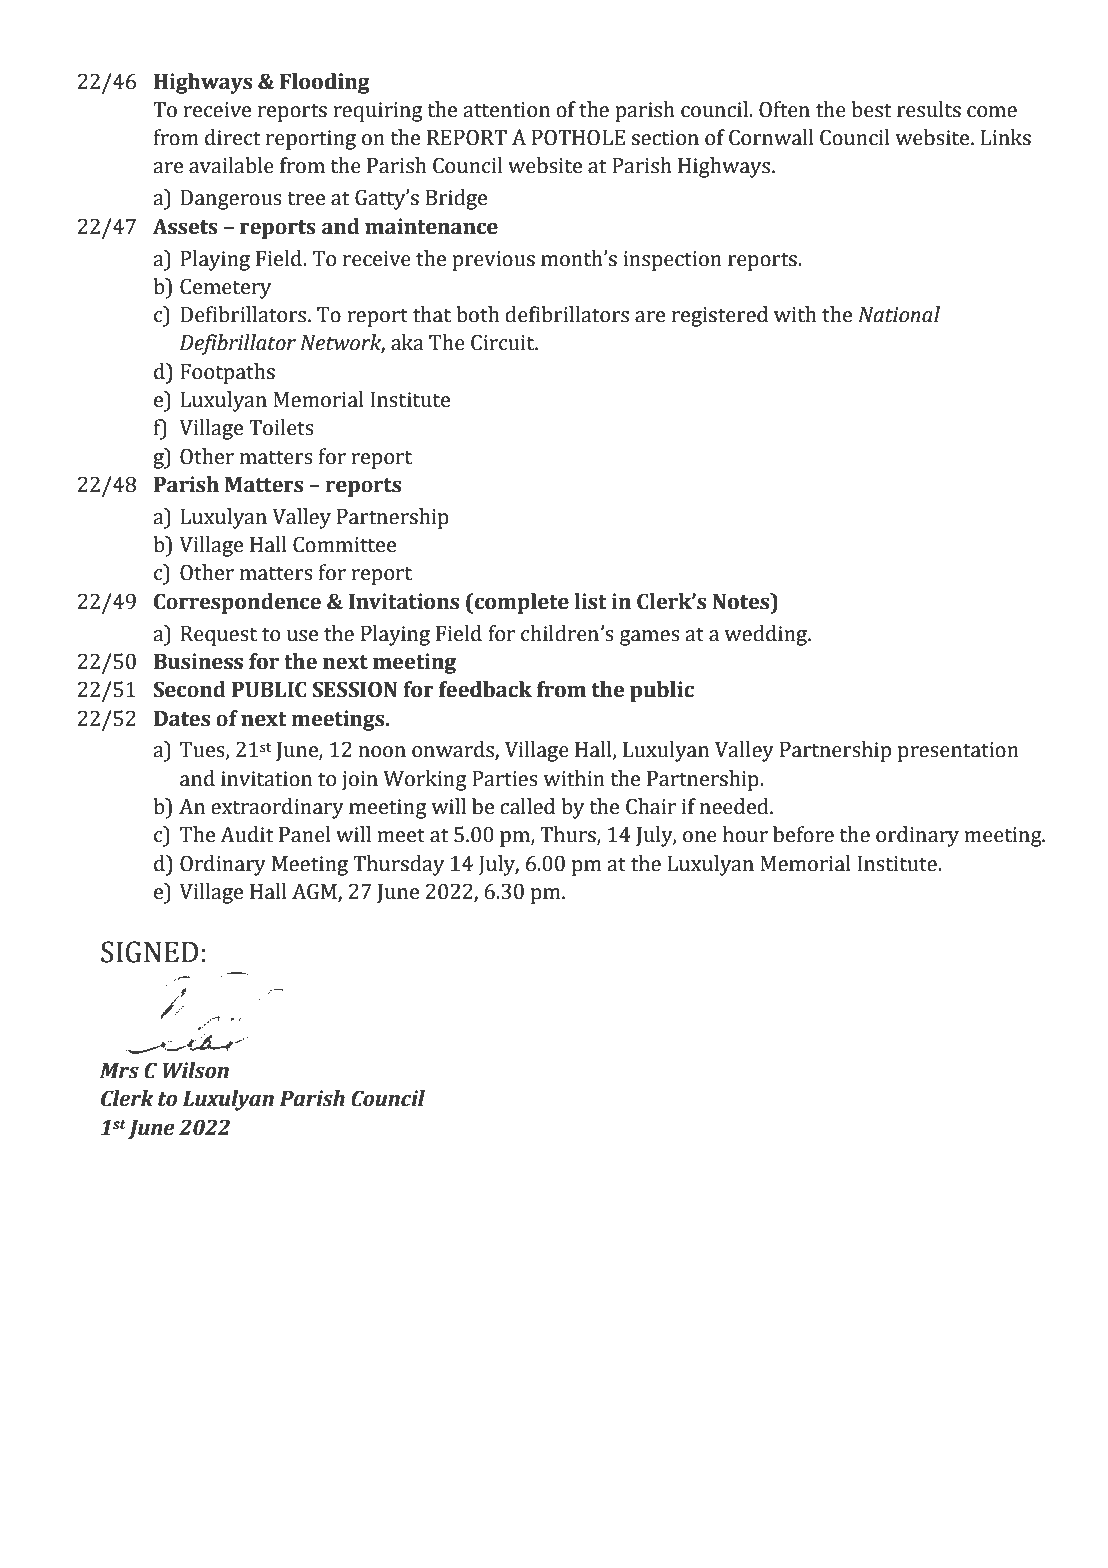  What do you see at coordinates (237, 603) in the image?
I see `Correspondence` at bounding box center [237, 603].
